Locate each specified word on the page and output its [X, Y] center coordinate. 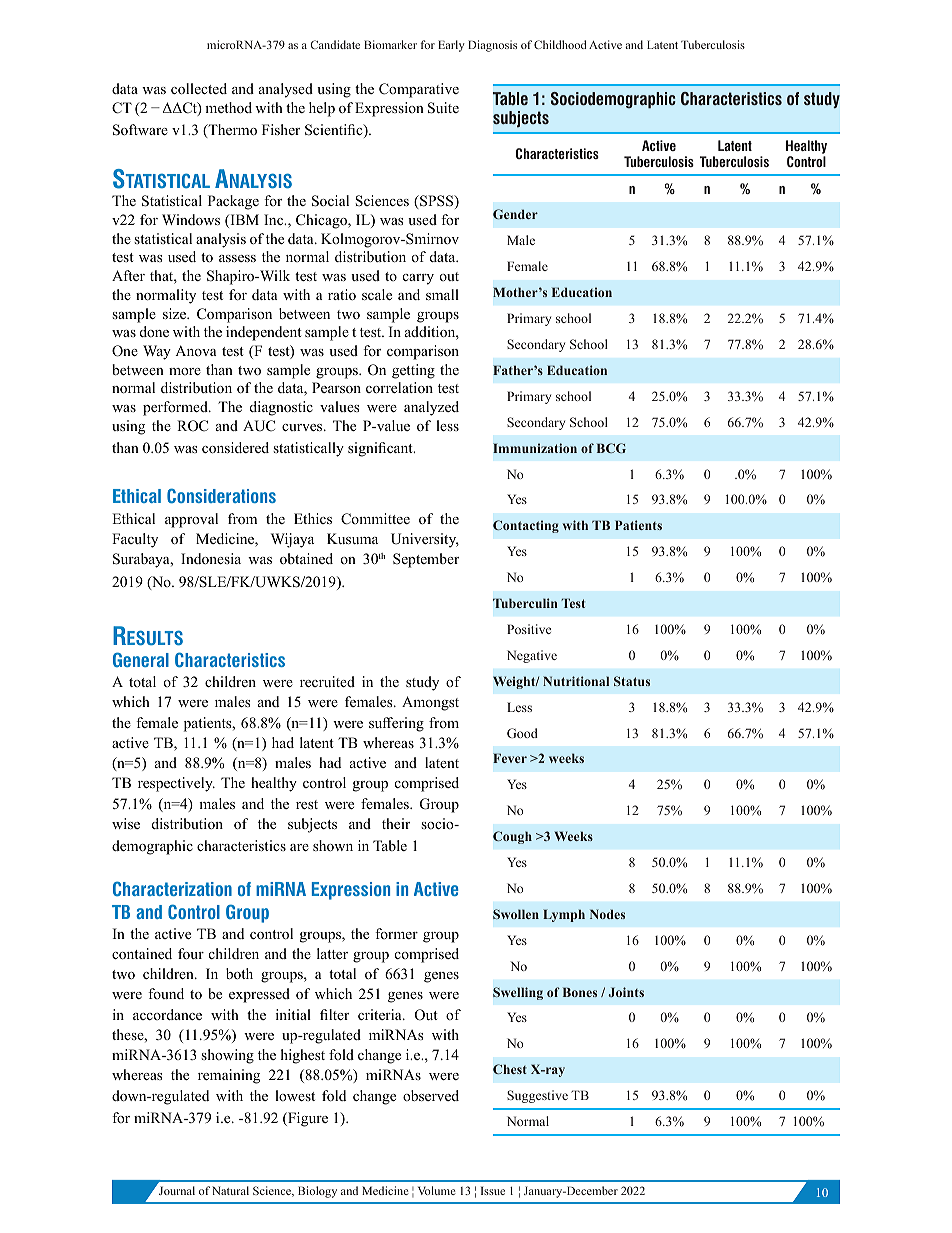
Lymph [564, 915]
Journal [177, 1190]
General [141, 659]
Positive [529, 629]
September [426, 560]
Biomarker [390, 44]
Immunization [535, 448]
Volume [437, 1190]
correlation [399, 387]
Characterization [172, 888]
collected [199, 89]
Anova [196, 350]
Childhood [560, 44]
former [396, 933]
